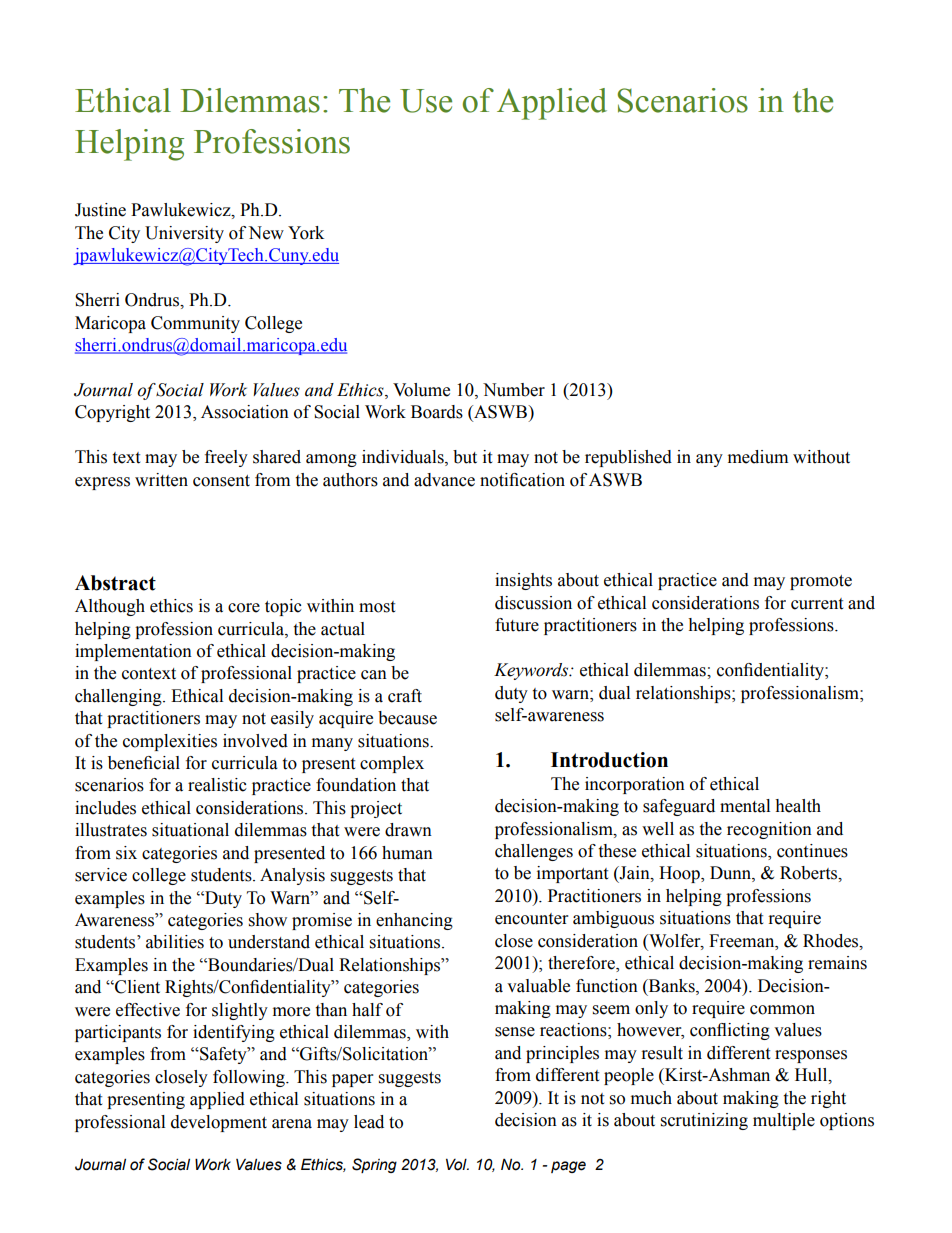 This page has width=952, height=1233. I want to click on development, so click(219, 1123).
